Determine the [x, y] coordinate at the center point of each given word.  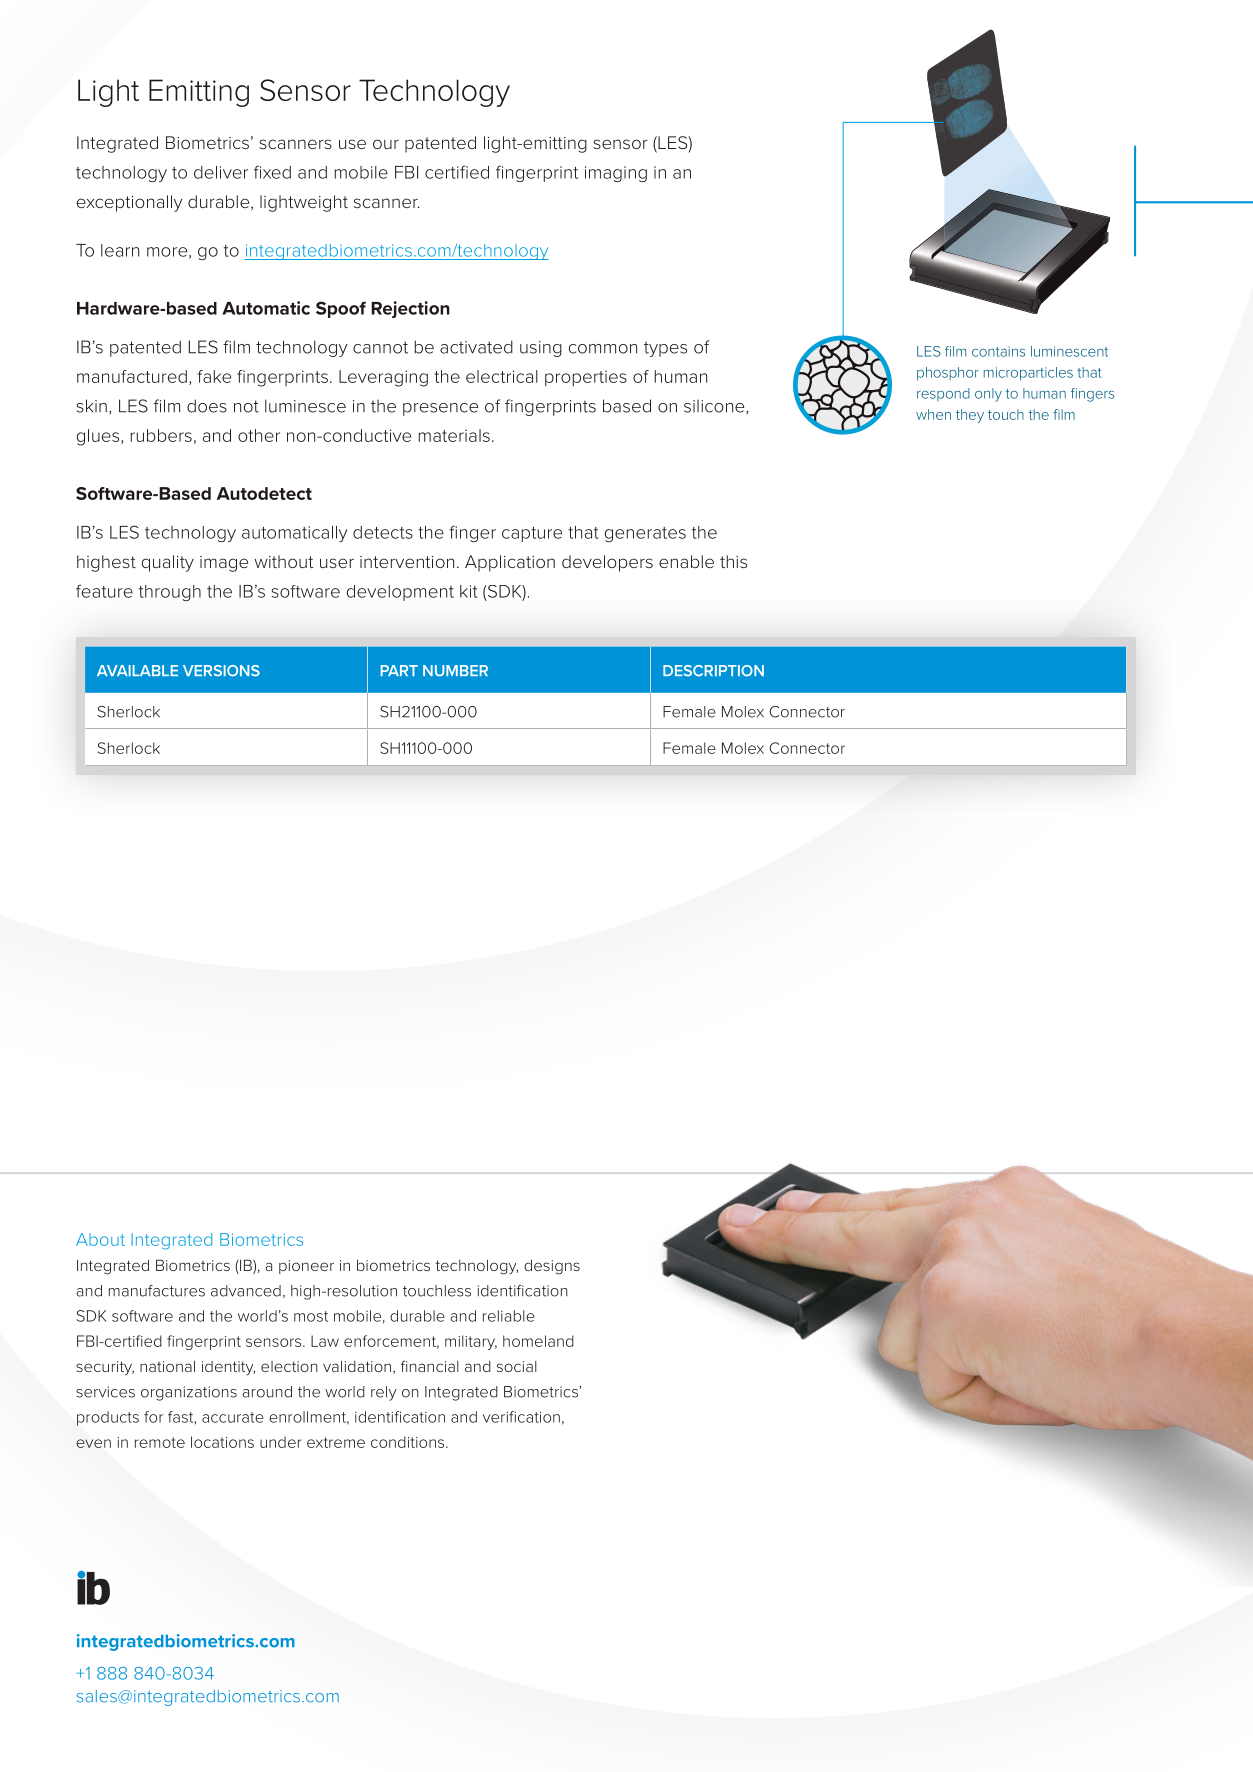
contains [998, 351]
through [170, 593]
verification [521, 1417]
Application [510, 563]
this [733, 561]
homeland [538, 1341]
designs [552, 1267]
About [100, 1239]
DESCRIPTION [713, 671]
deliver [221, 172]
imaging [616, 174]
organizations [189, 1393]
